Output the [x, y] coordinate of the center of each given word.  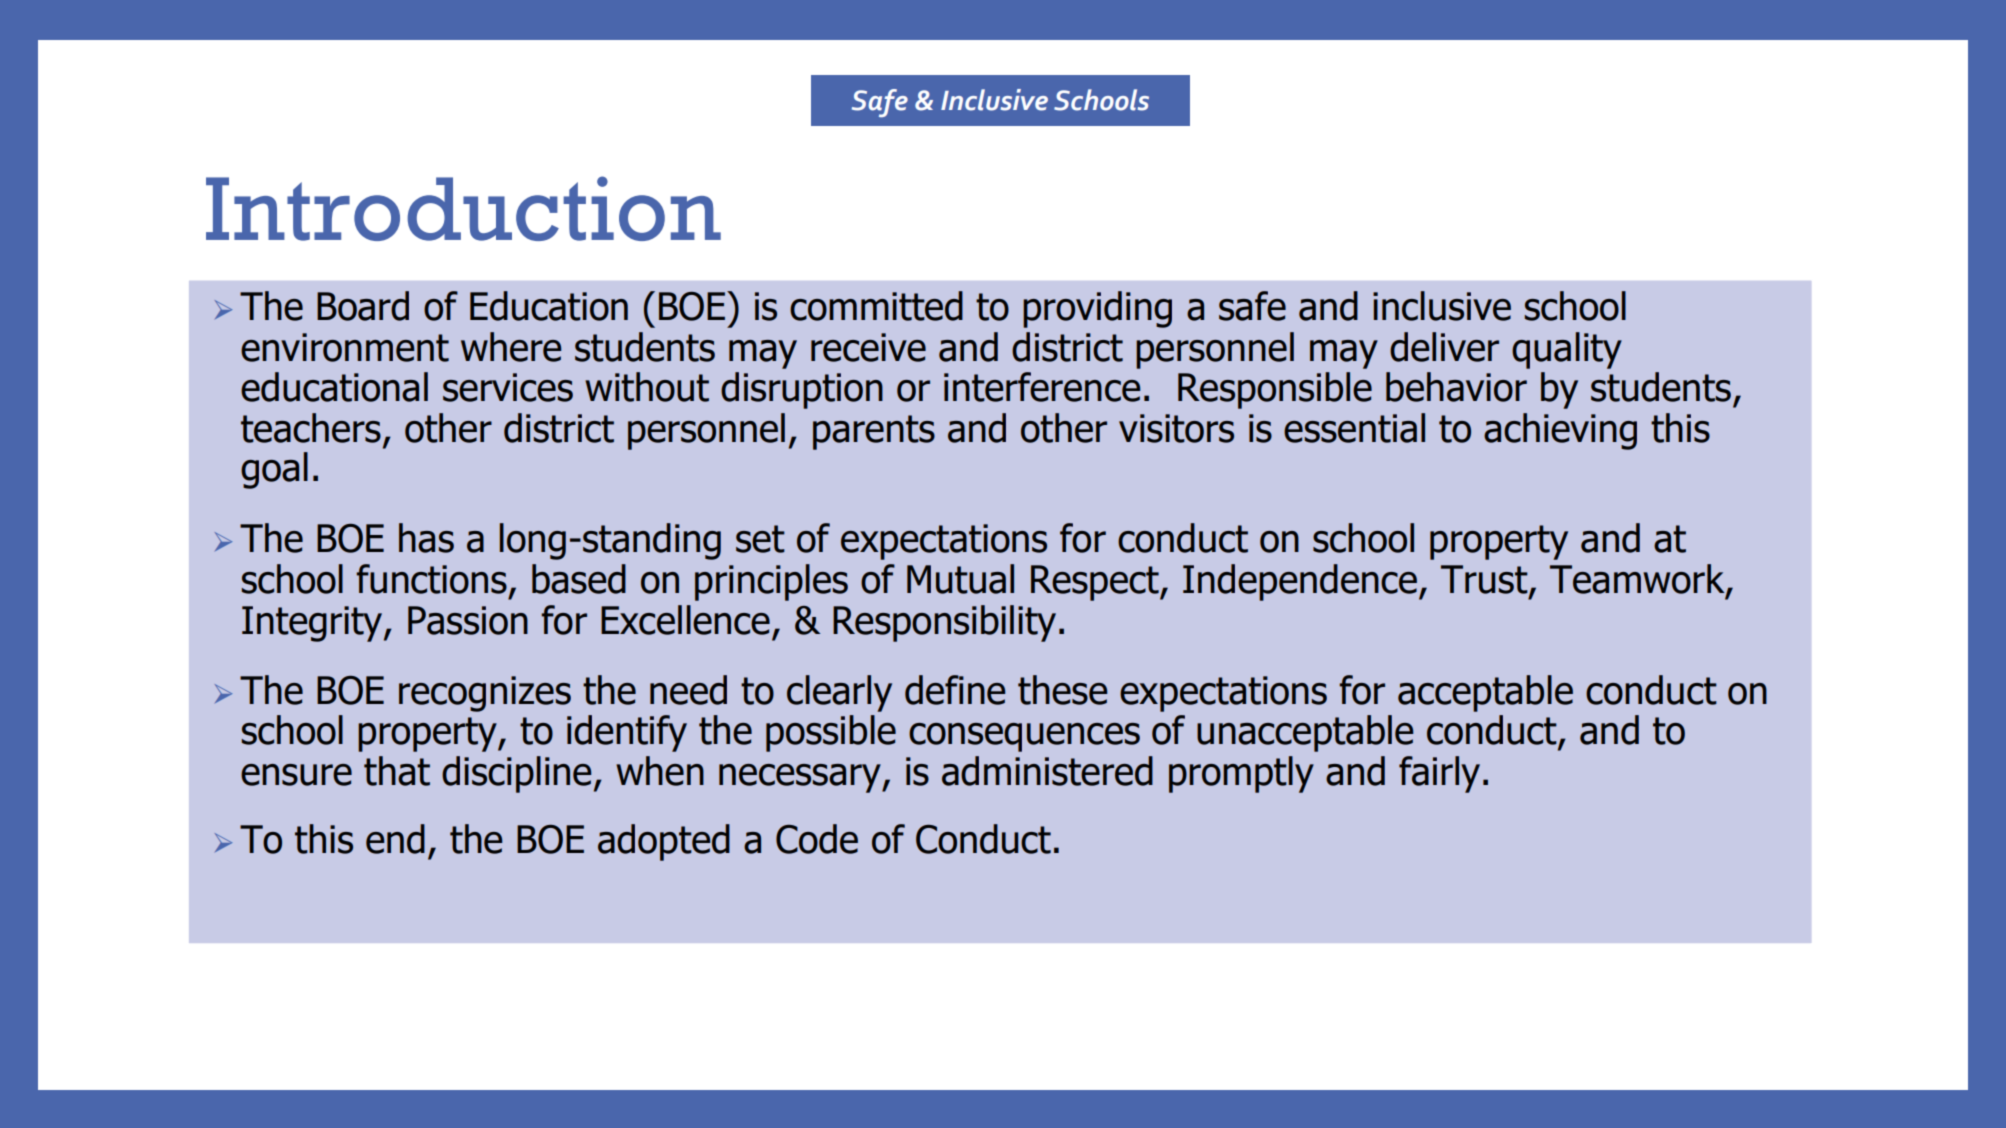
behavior [1456, 387]
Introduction [463, 208]
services [508, 387]
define [955, 690]
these [1063, 690]
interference [1042, 387]
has [426, 538]
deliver [1444, 347]
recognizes [485, 694]
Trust [1485, 580]
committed [876, 306]
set [760, 539]
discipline [517, 774]
